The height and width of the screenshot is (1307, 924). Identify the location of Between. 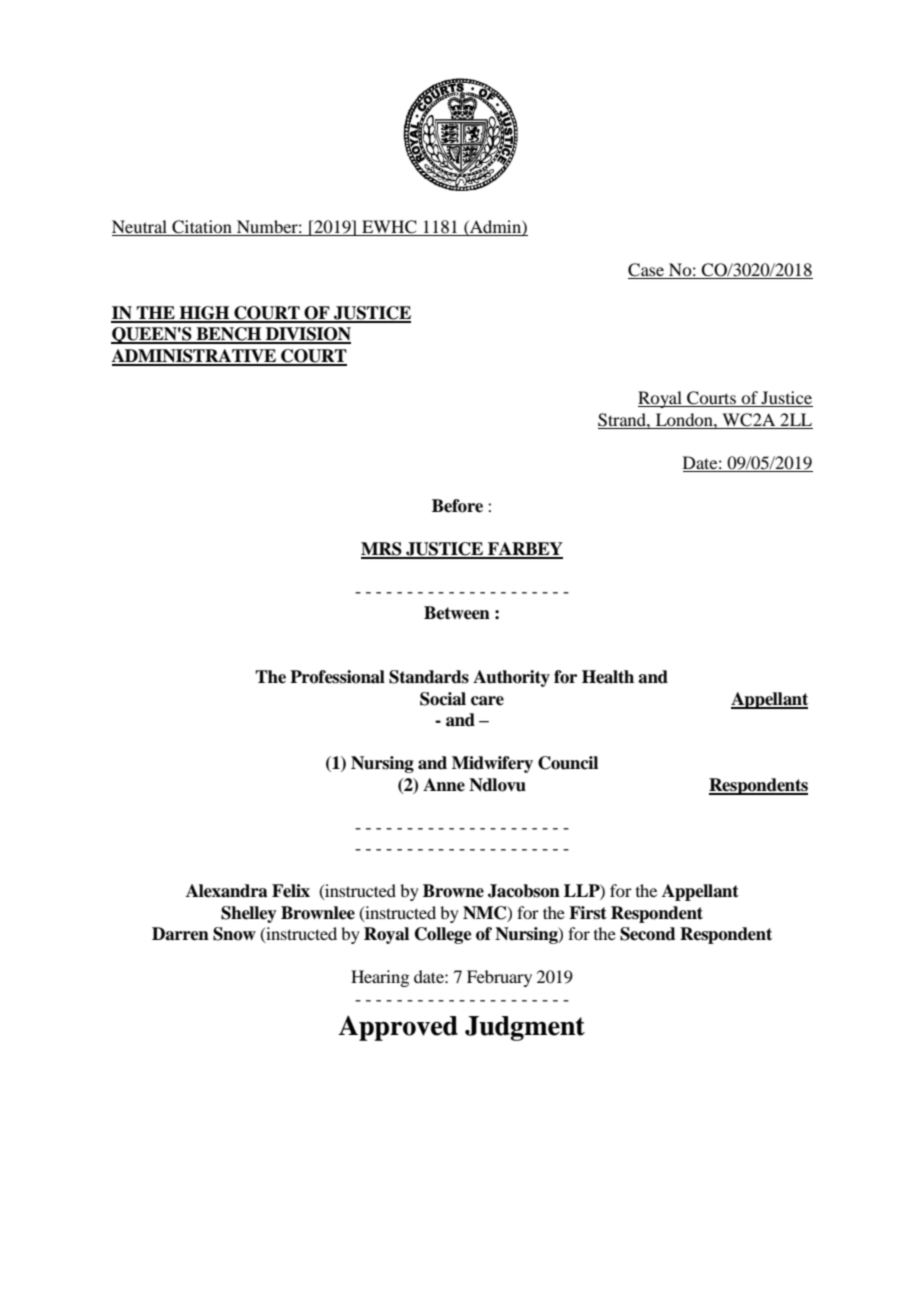
(457, 613).
